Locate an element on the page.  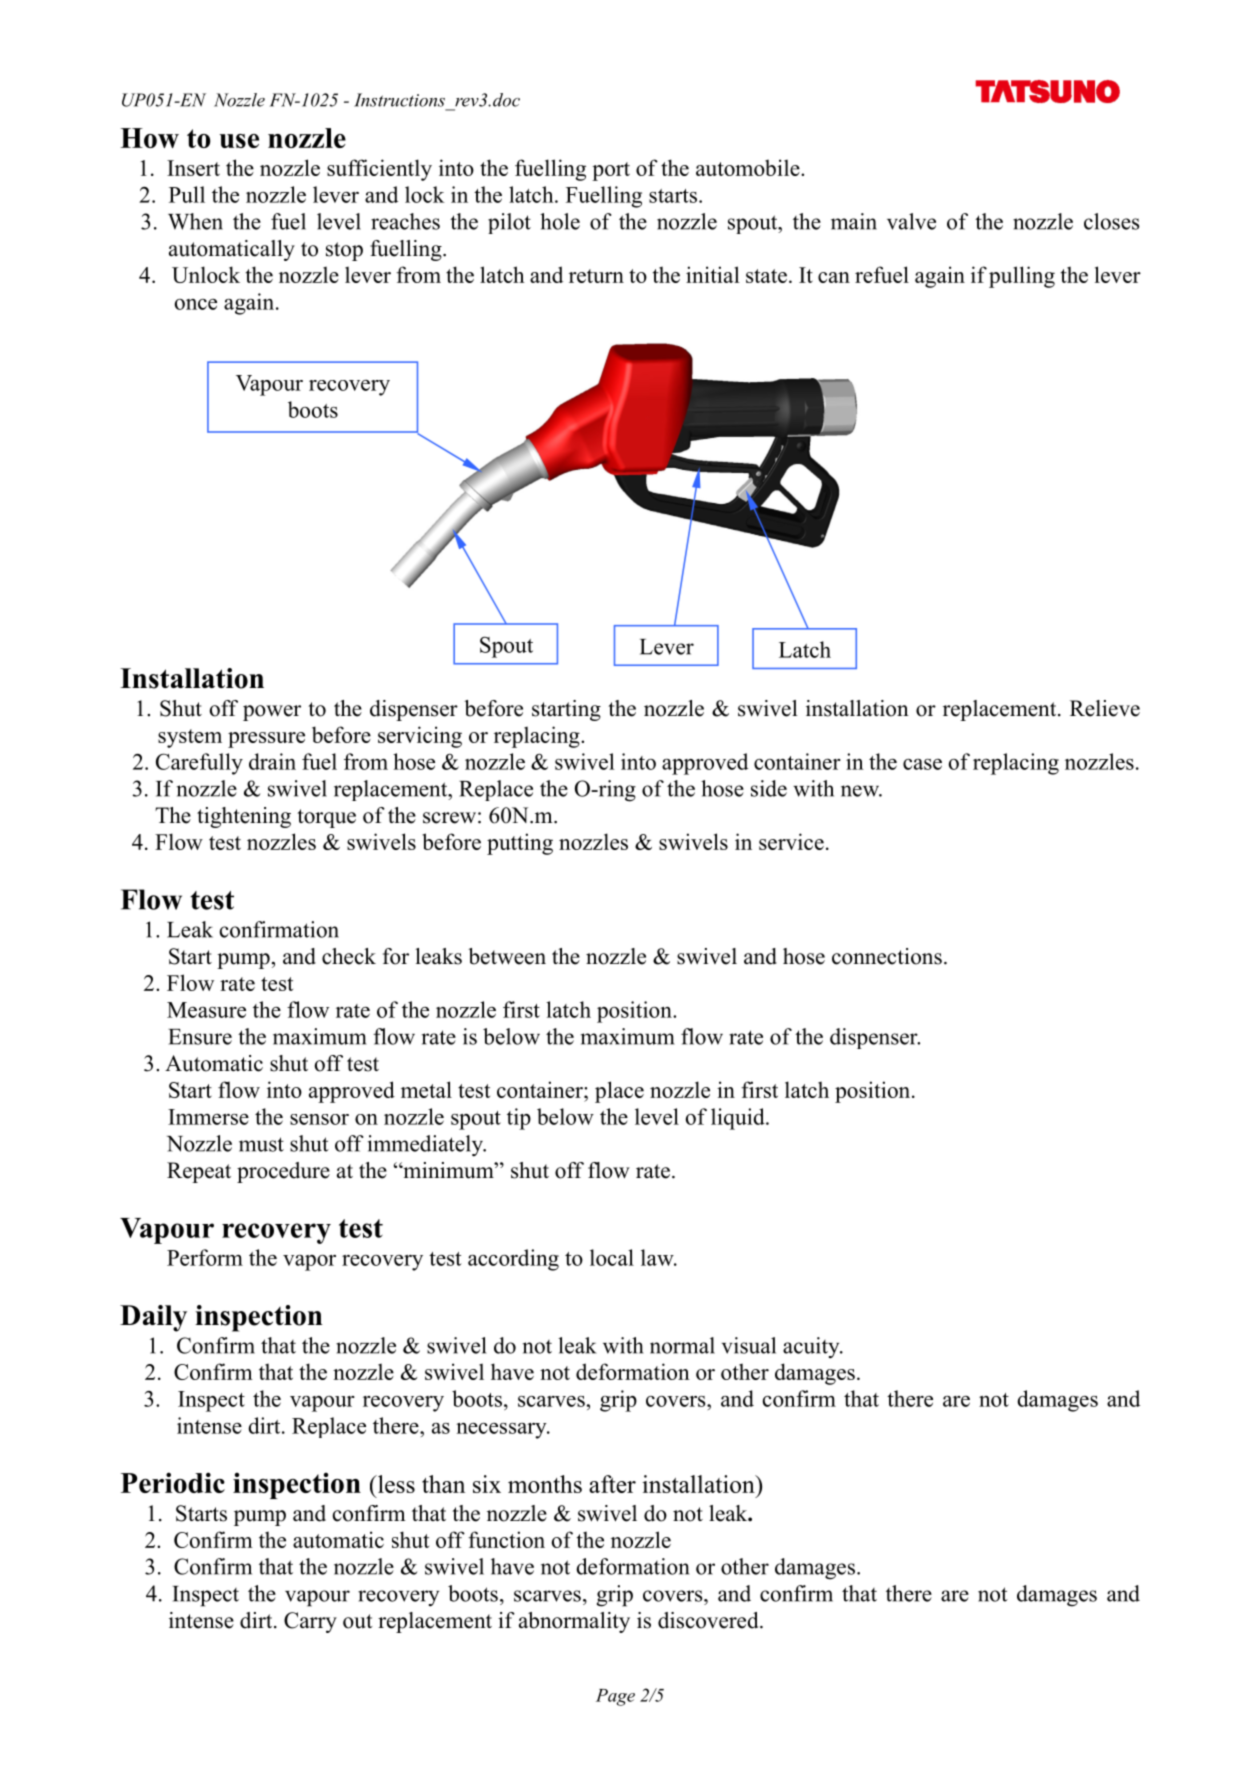
valve is located at coordinates (911, 221).
